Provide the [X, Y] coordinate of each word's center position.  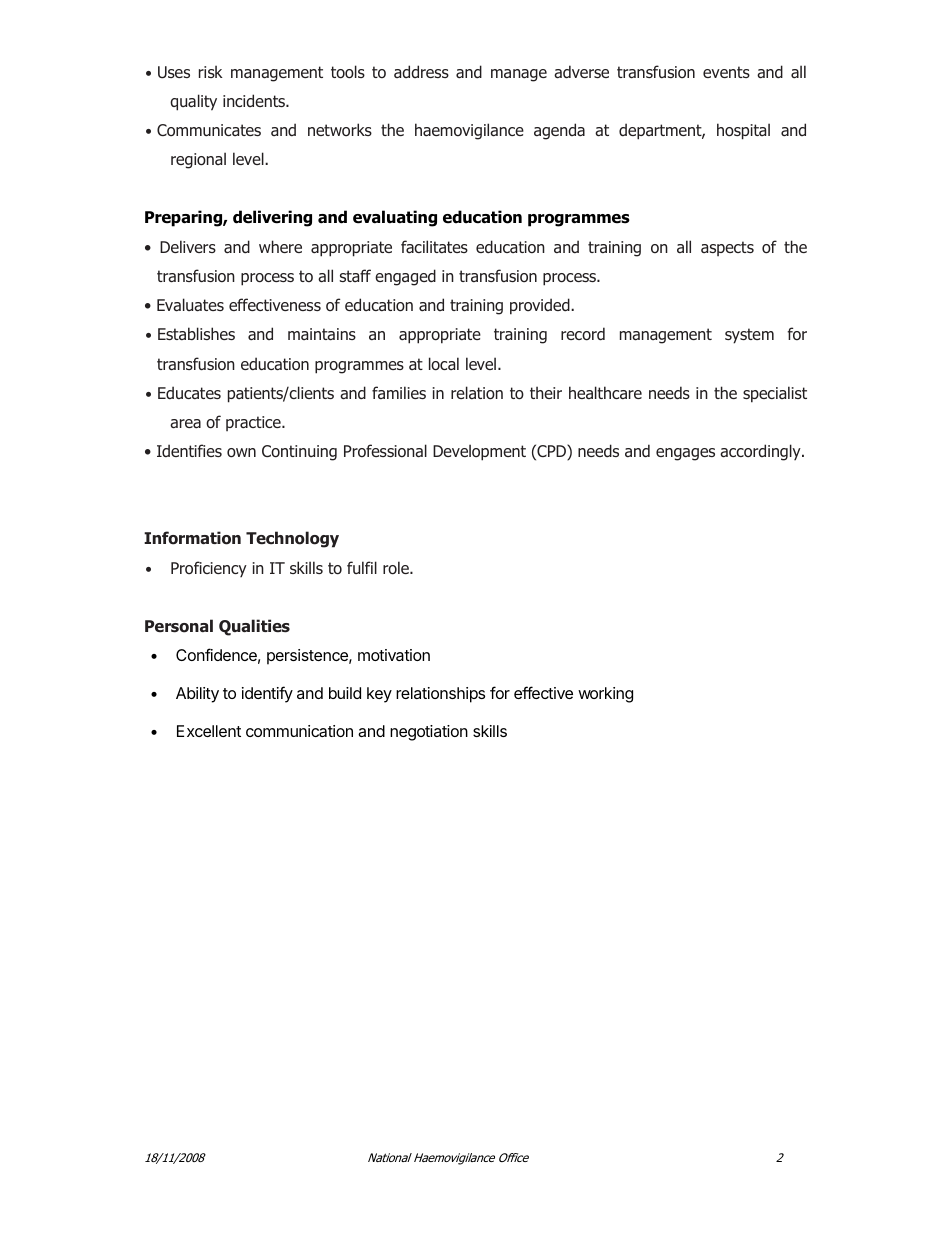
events [726, 72]
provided [541, 306]
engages [685, 454]
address [421, 71]
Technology [292, 539]
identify [267, 694]
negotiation [429, 733]
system [749, 336]
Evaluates [190, 305]
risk [211, 71]
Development [479, 452]
